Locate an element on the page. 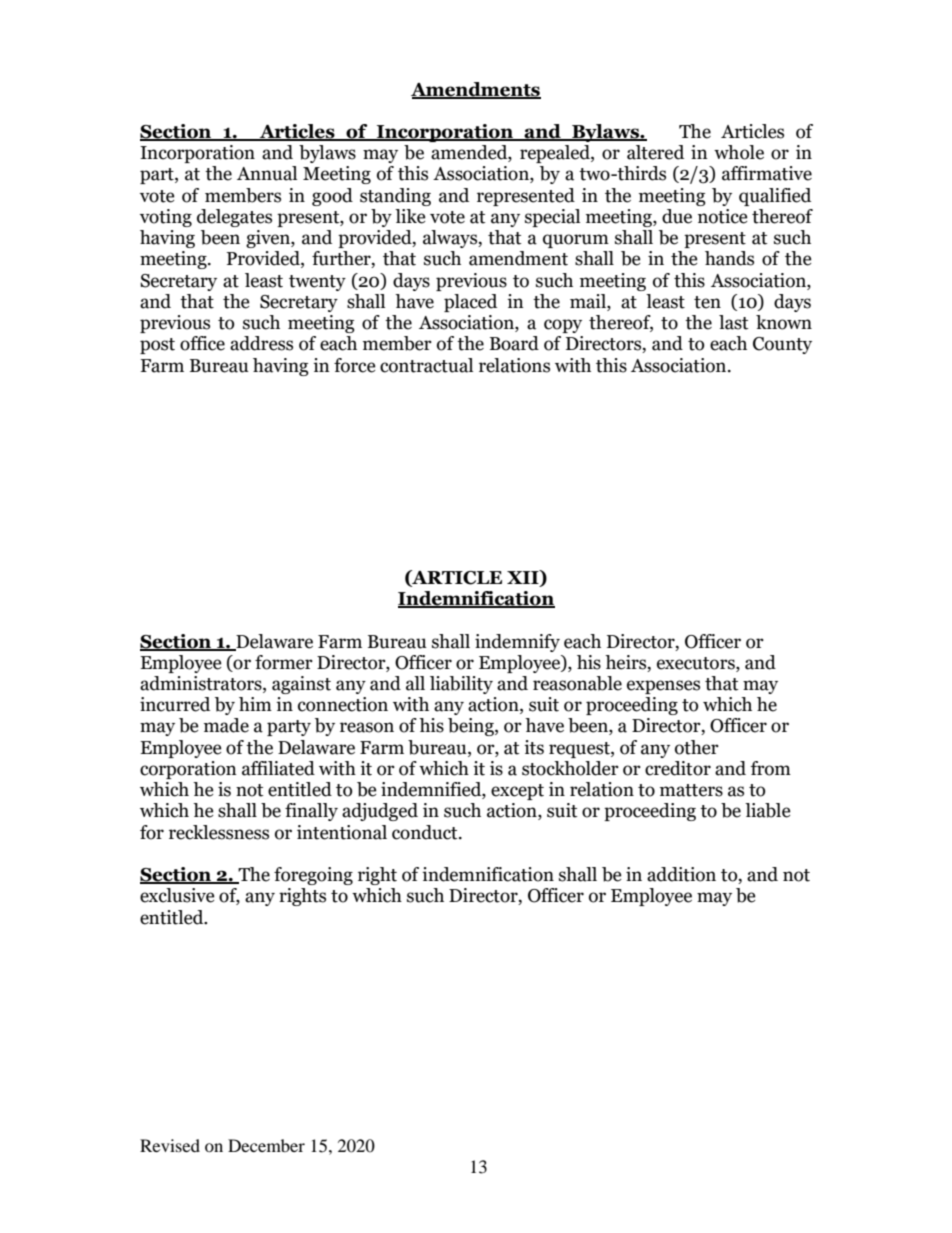  notice is located at coordinates (723, 216).
